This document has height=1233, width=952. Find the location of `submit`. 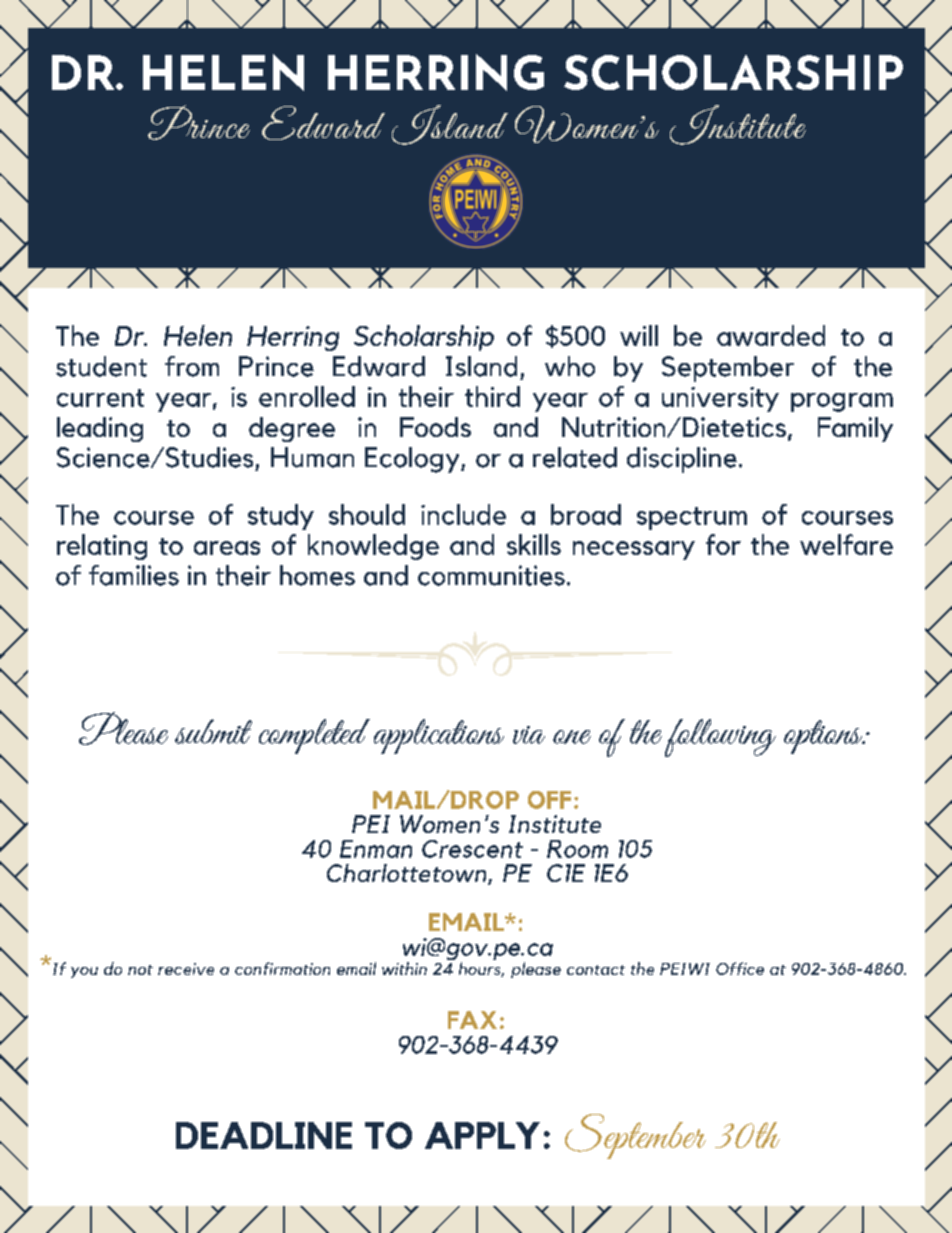

submit is located at coordinates (213, 731).
